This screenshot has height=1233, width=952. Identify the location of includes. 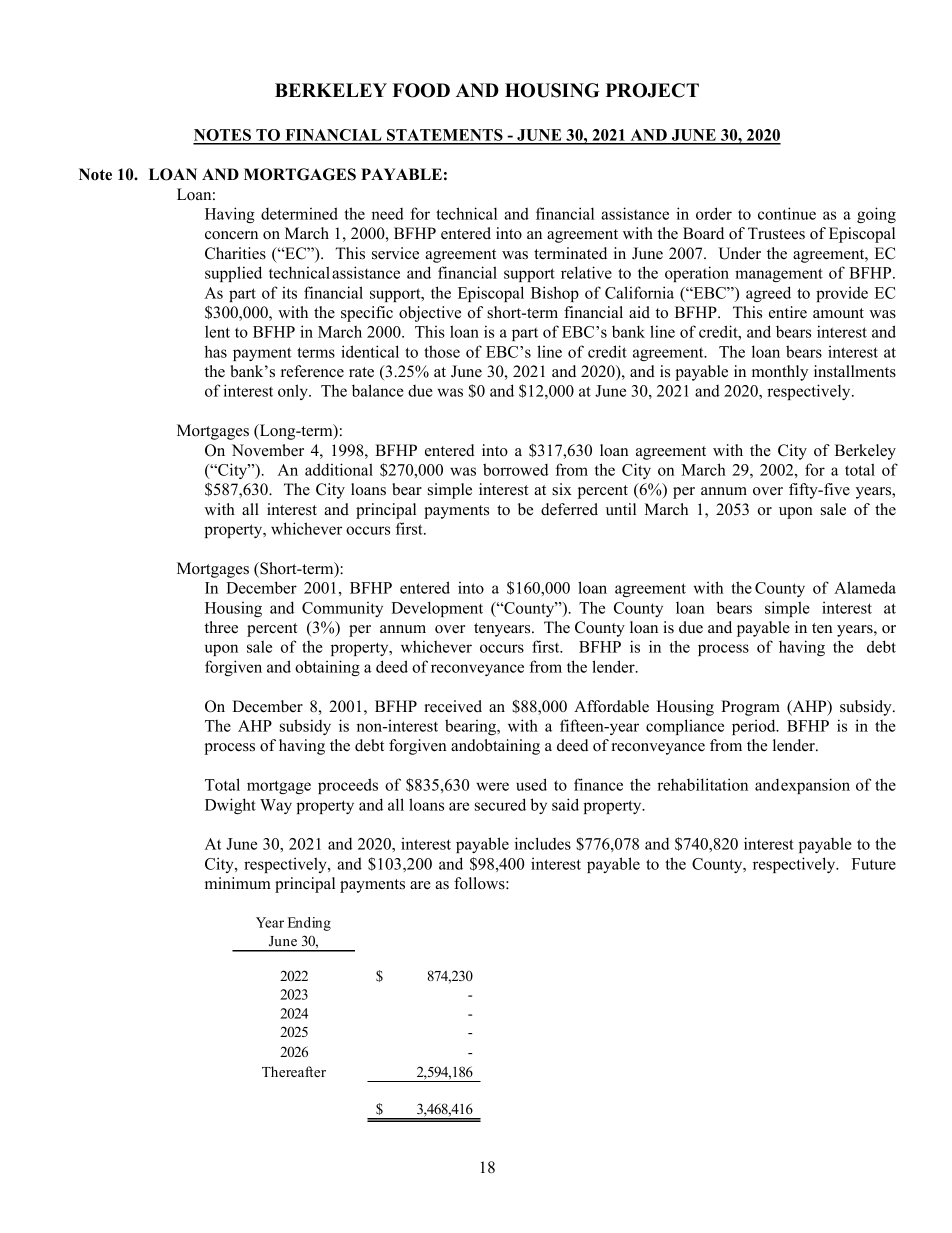
(543, 843).
